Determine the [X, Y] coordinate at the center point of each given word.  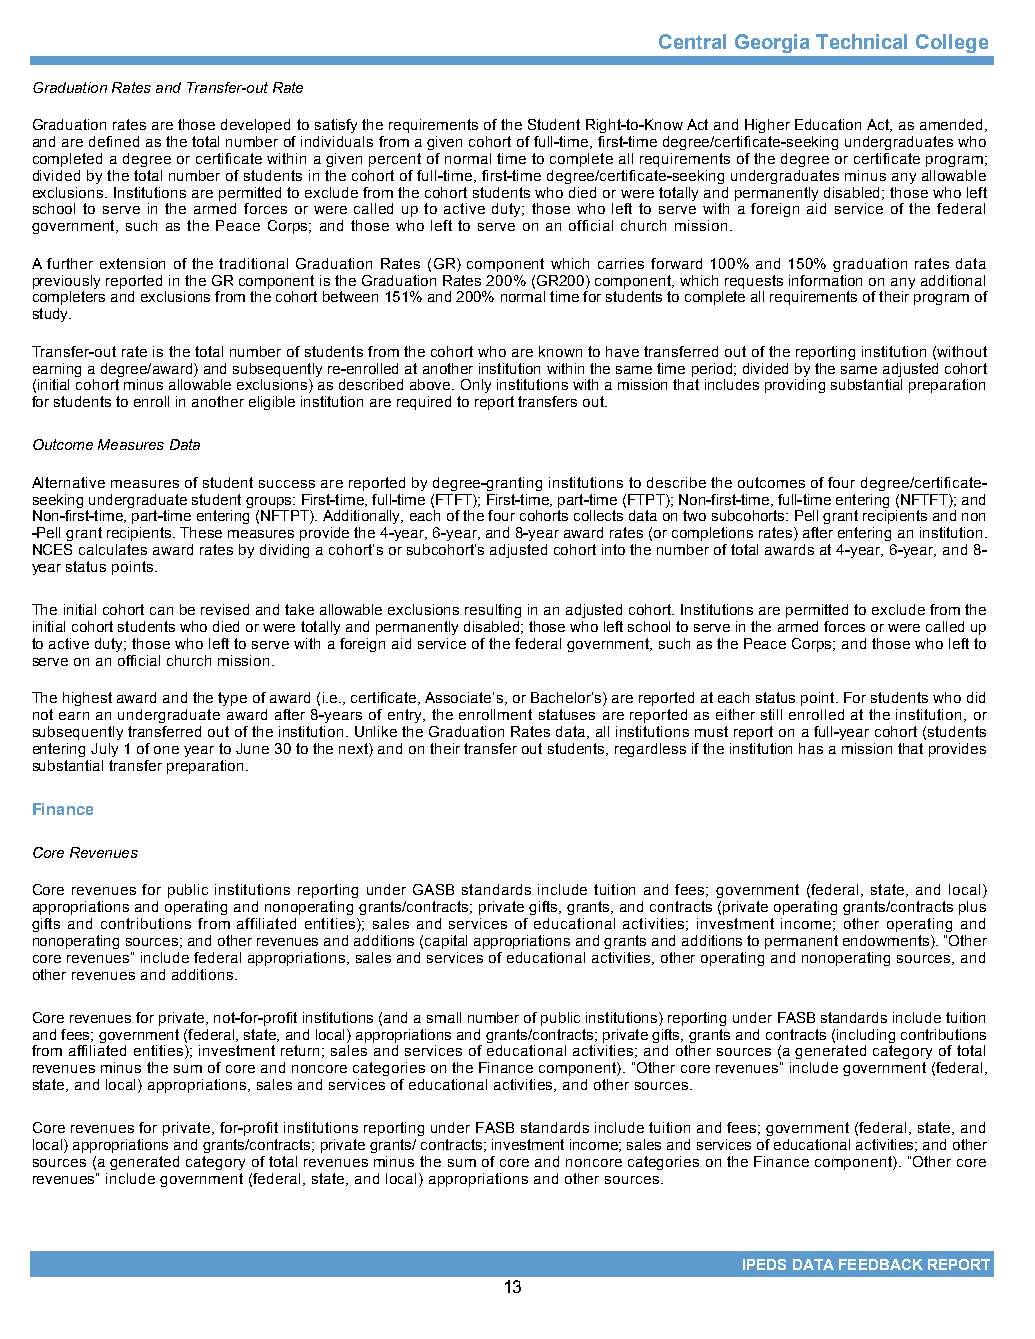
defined [114, 141]
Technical [861, 41]
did [976, 697]
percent [395, 160]
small [444, 1017]
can [161, 611]
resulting [493, 611]
